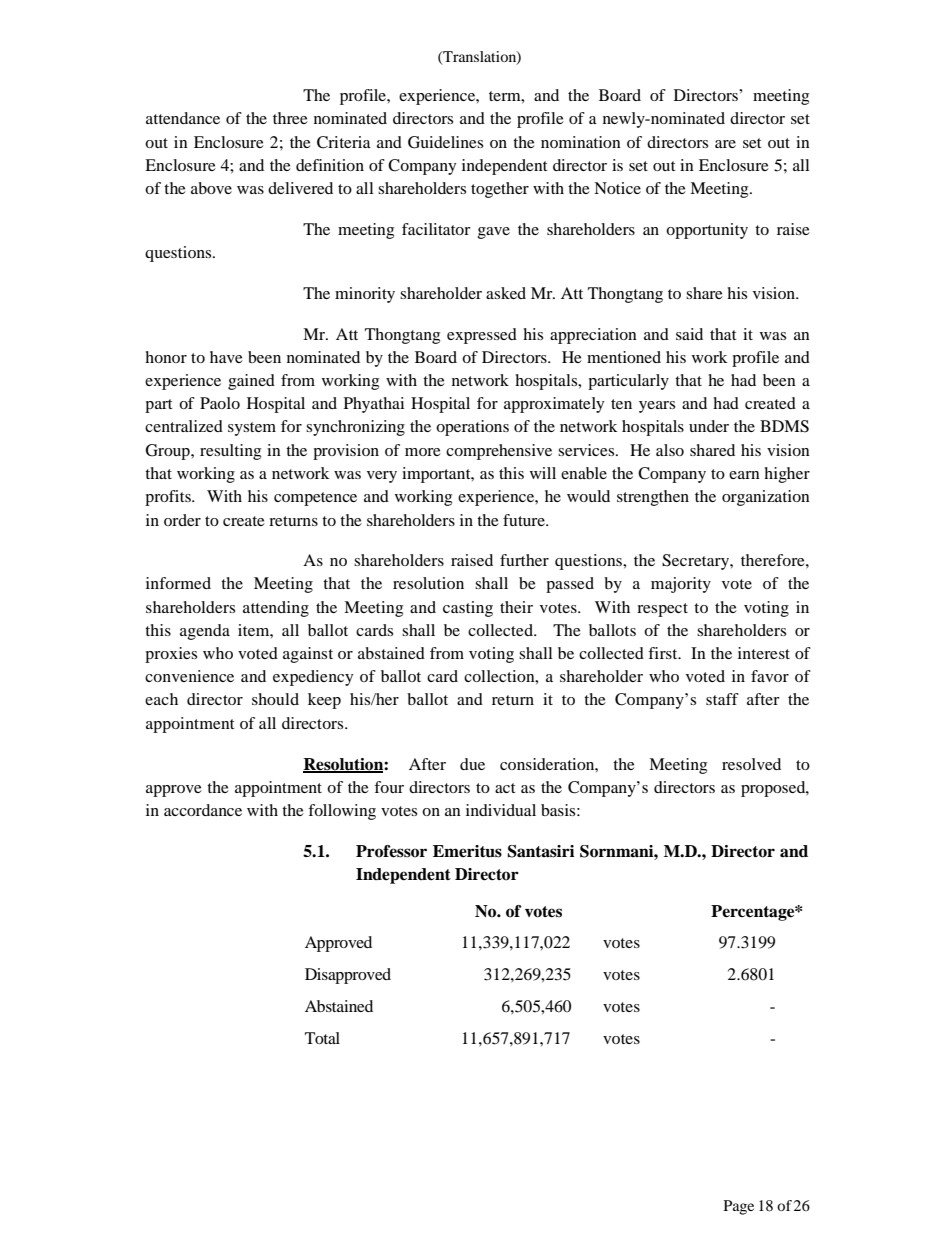  Describe the element at coordinates (468, 609) in the image. I see `casting` at that location.
